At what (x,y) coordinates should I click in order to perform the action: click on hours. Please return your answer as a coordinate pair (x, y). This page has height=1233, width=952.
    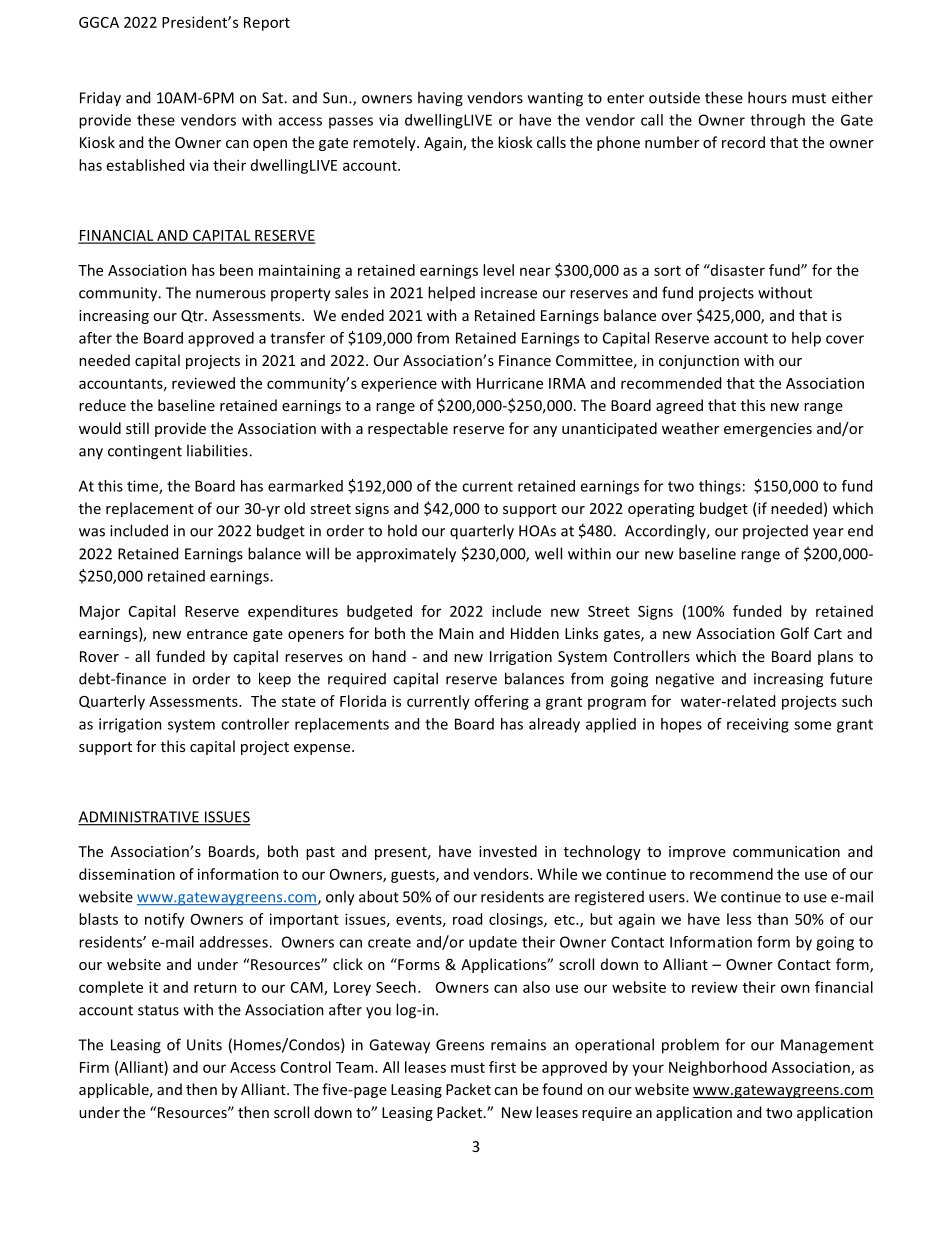
    Looking at the image, I should click on (767, 97).
